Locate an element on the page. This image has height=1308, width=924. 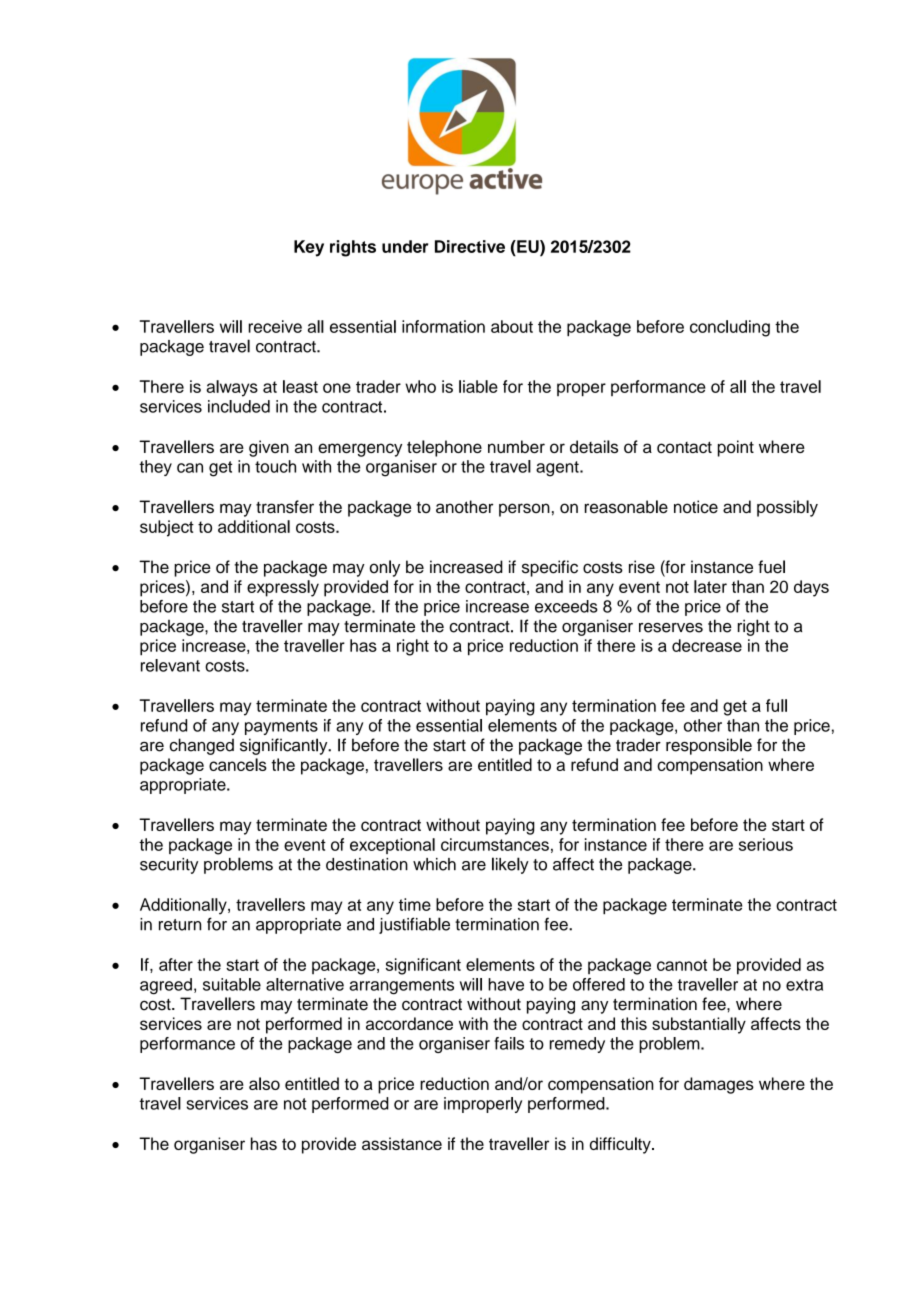
damages is located at coordinates (719, 1085).
